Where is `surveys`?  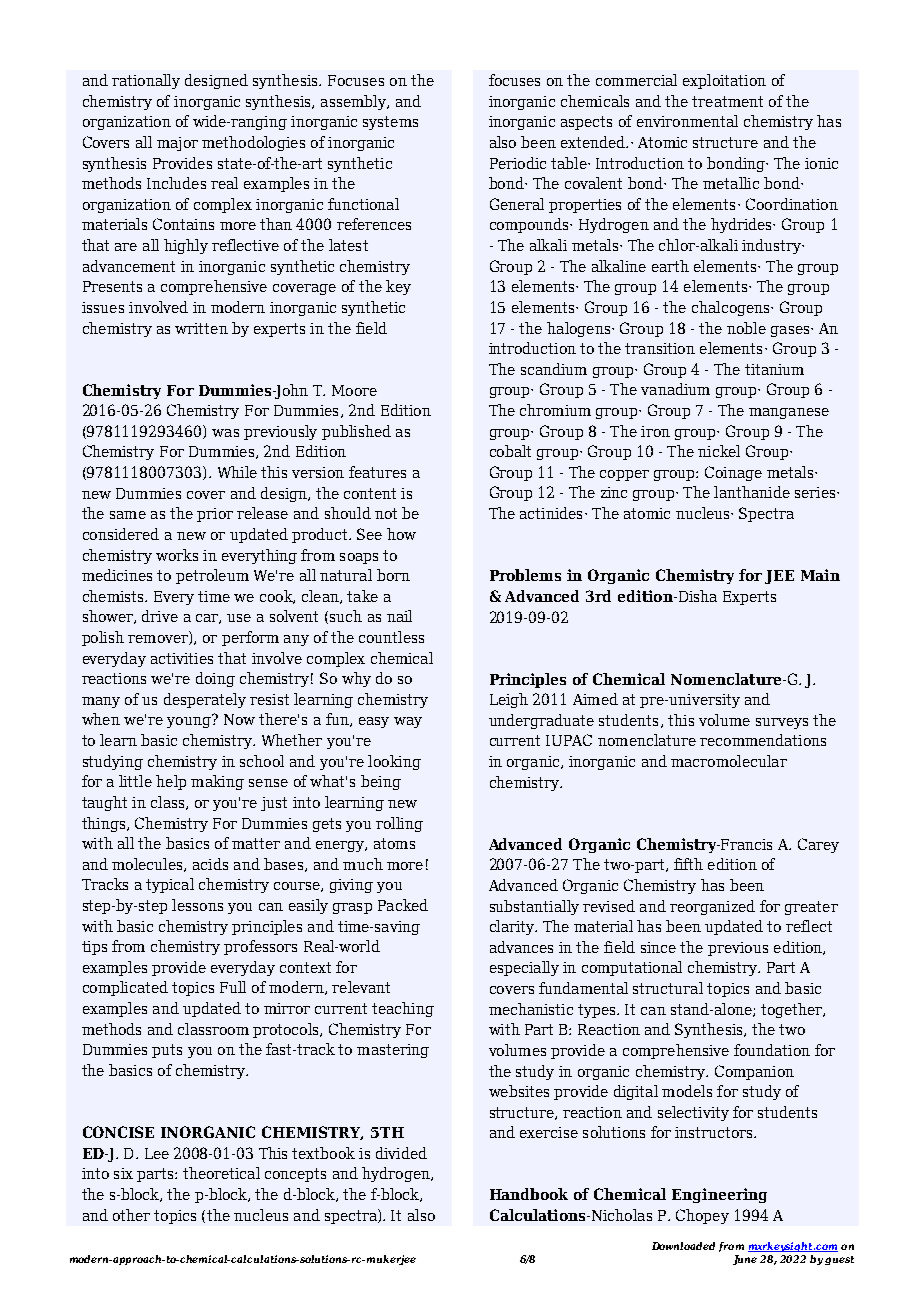 surveys is located at coordinates (782, 723).
